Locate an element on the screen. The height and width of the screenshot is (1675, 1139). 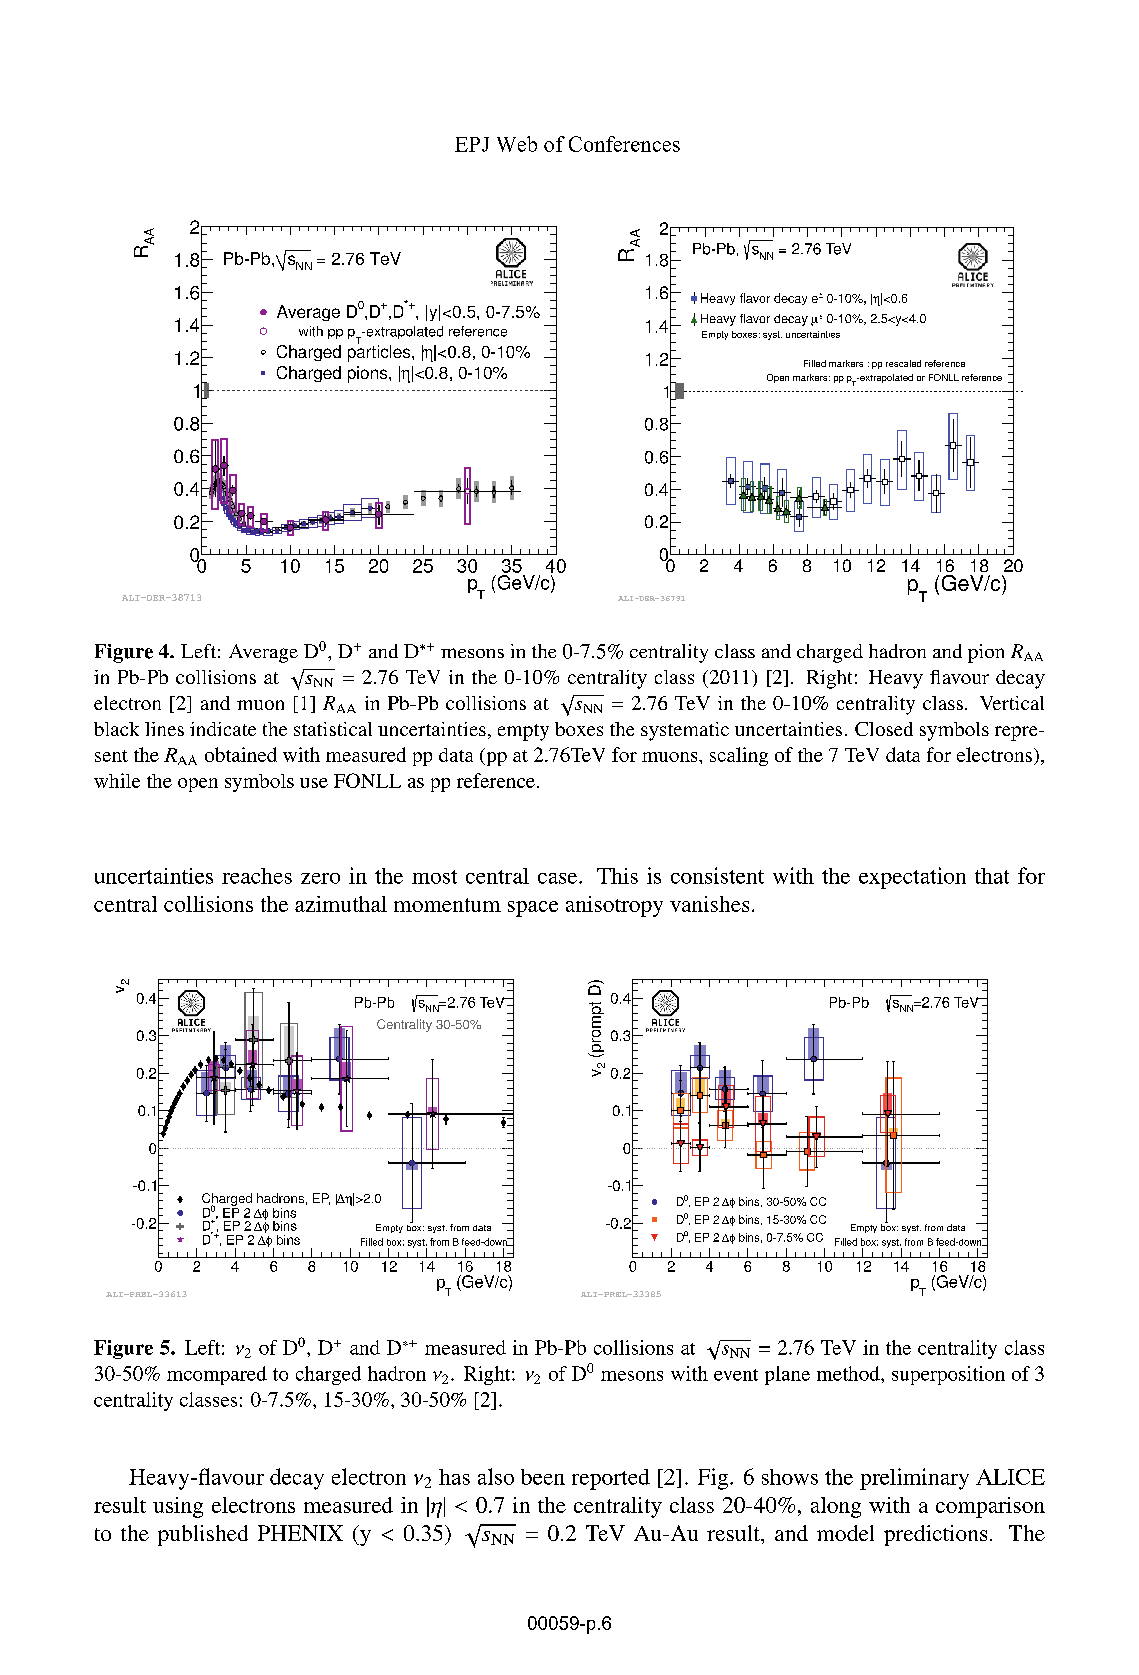
rescaled is located at coordinates (903, 363).
